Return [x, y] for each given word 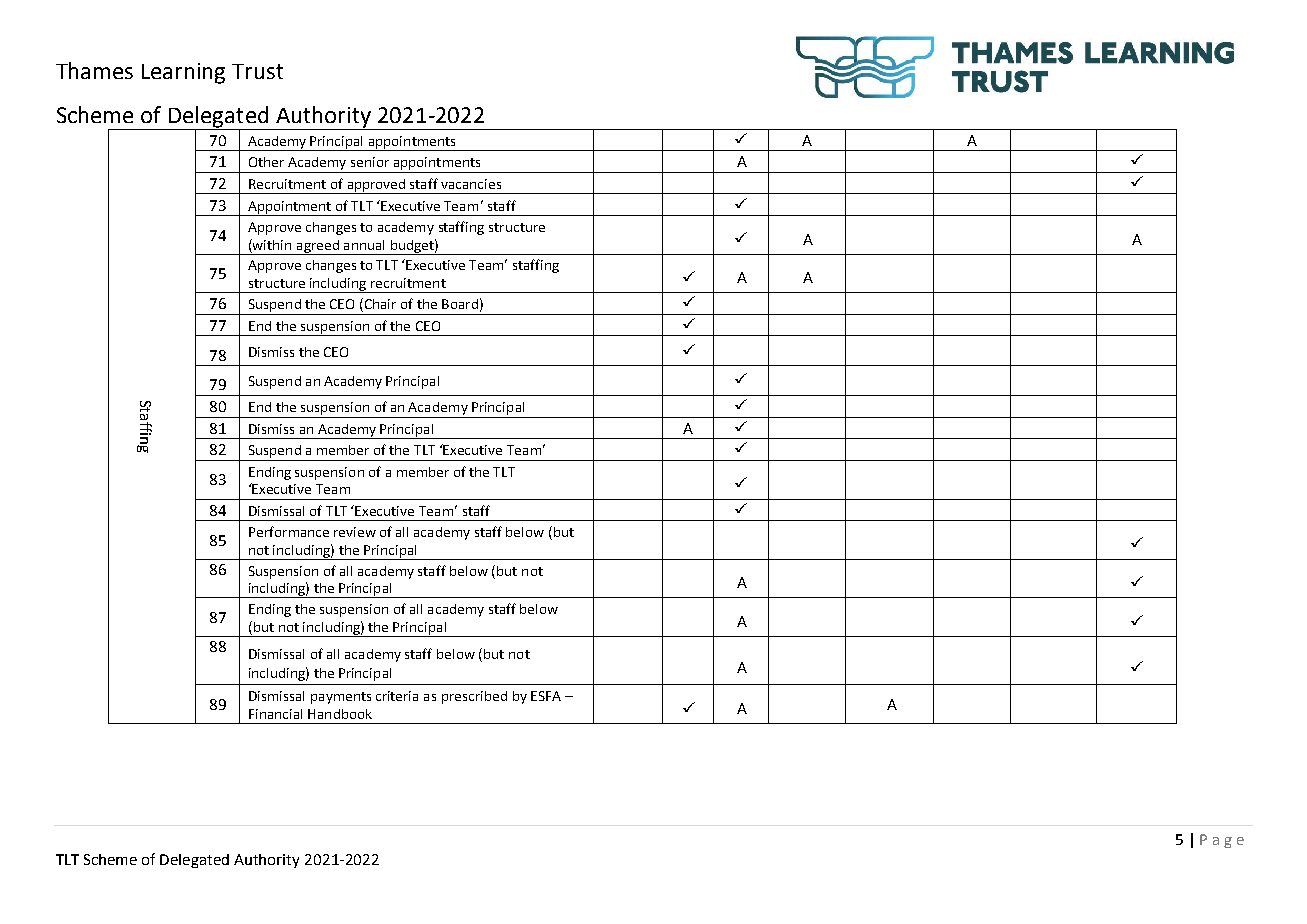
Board [460, 304]
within [271, 244]
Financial [275, 714]
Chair [379, 305]
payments [341, 698]
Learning [183, 73]
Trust [257, 71]
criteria [397, 696]
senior [370, 162]
